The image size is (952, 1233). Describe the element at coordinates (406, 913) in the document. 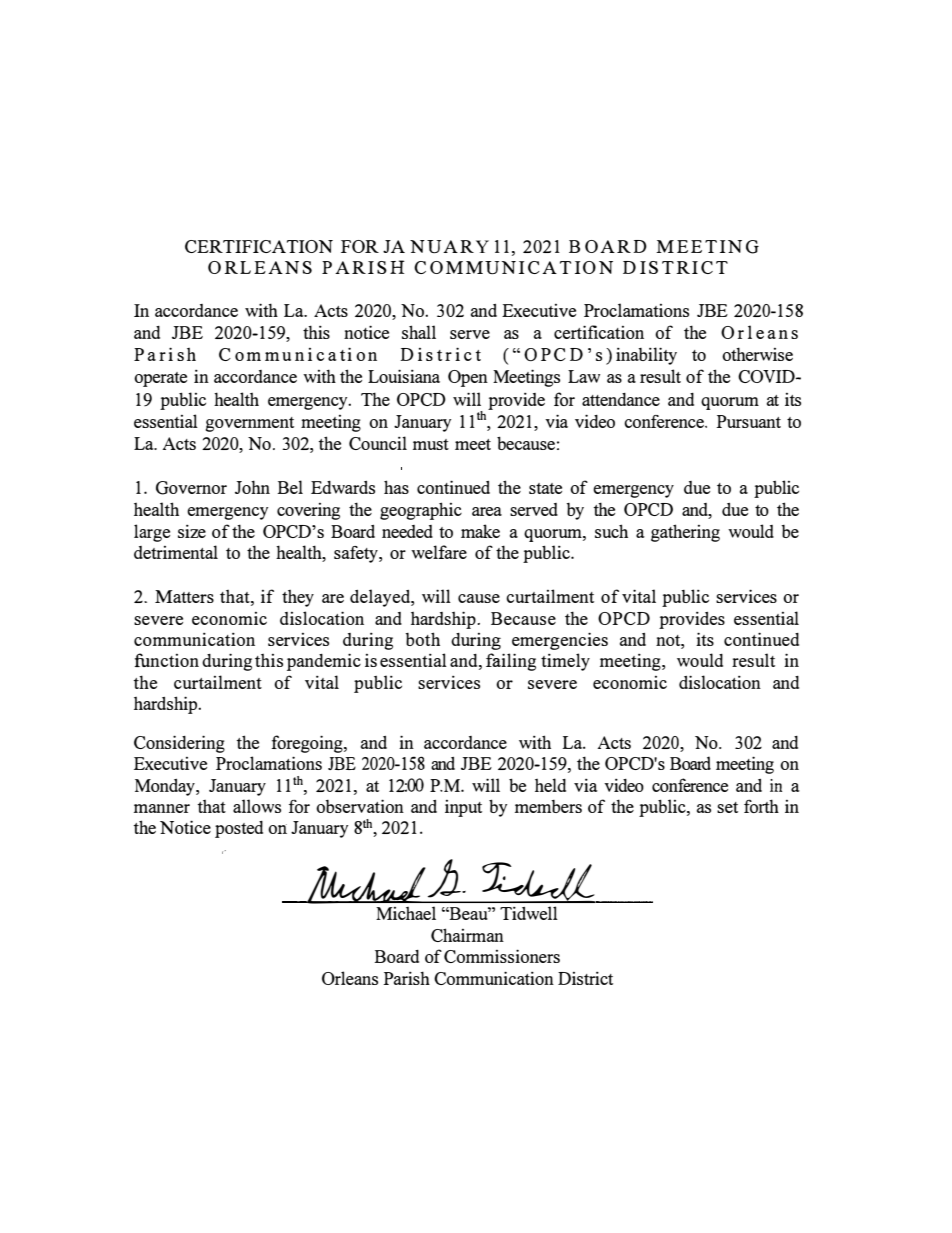

I see `Michael` at that location.
